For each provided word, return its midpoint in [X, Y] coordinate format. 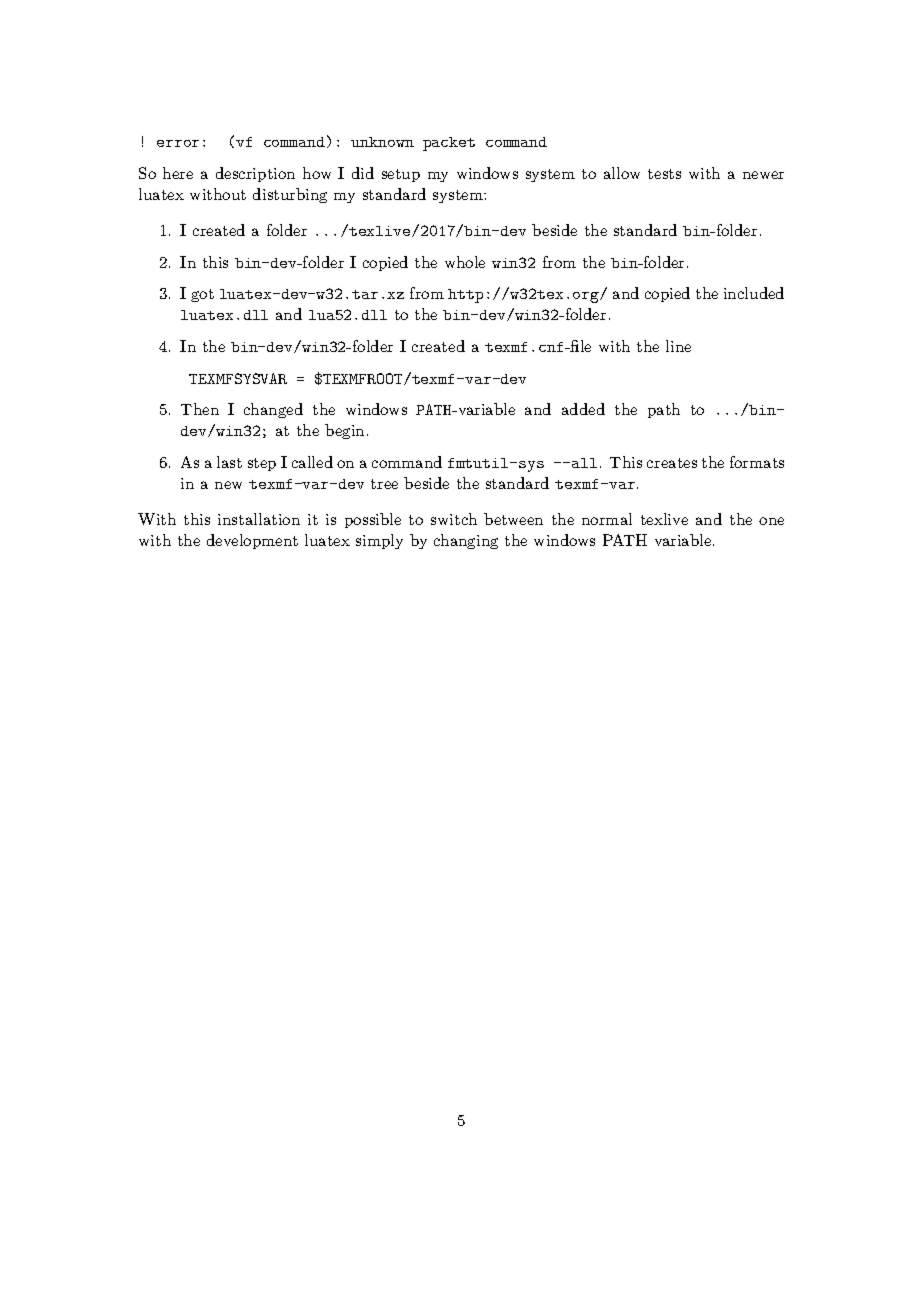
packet [449, 144]
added [583, 409]
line [678, 346]
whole [465, 262]
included [754, 293]
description [255, 174]
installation [259, 519]
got [202, 295]
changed [273, 410]
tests [664, 174]
